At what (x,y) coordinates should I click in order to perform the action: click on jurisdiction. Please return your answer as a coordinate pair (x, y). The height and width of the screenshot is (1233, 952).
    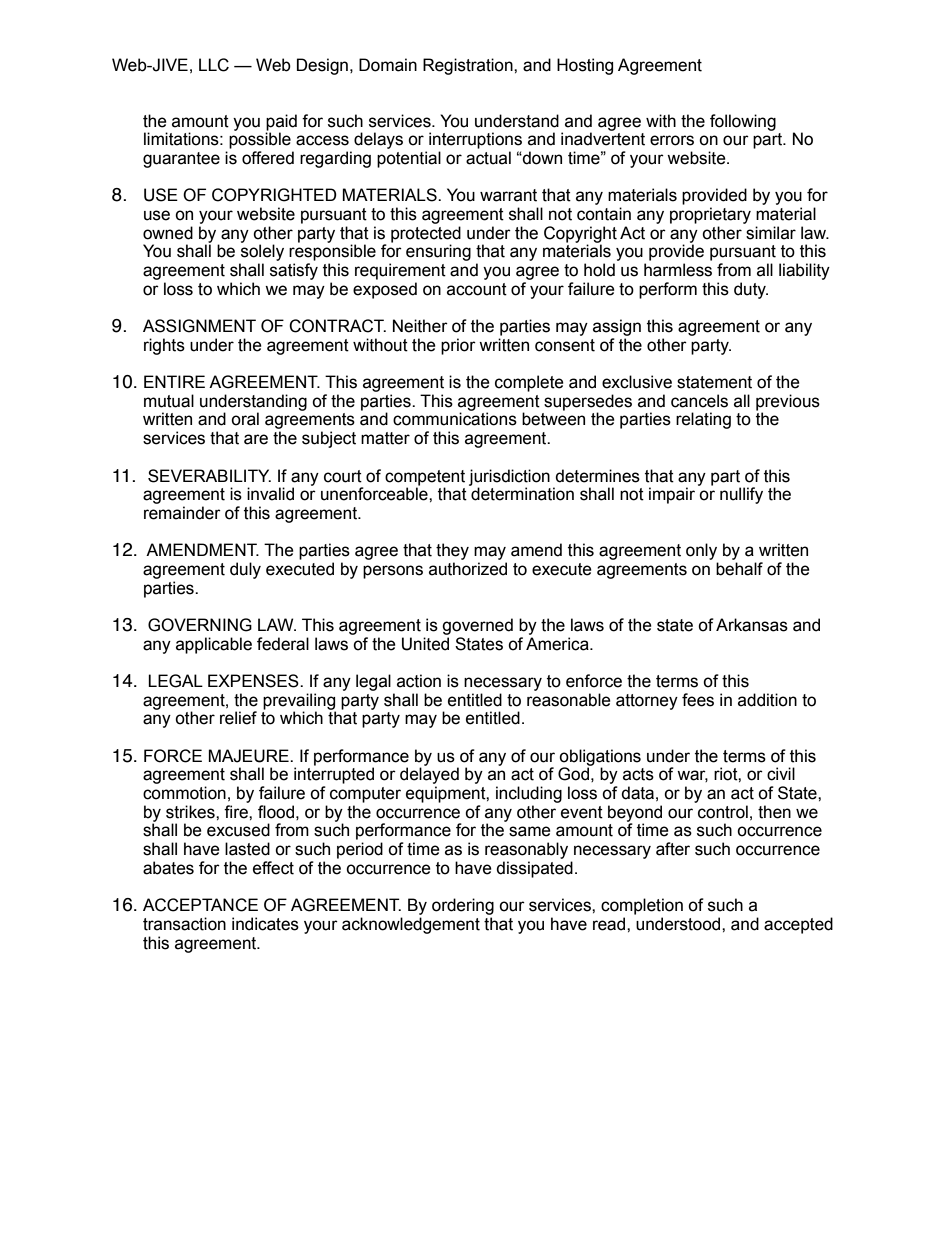
    Looking at the image, I should click on (509, 478).
